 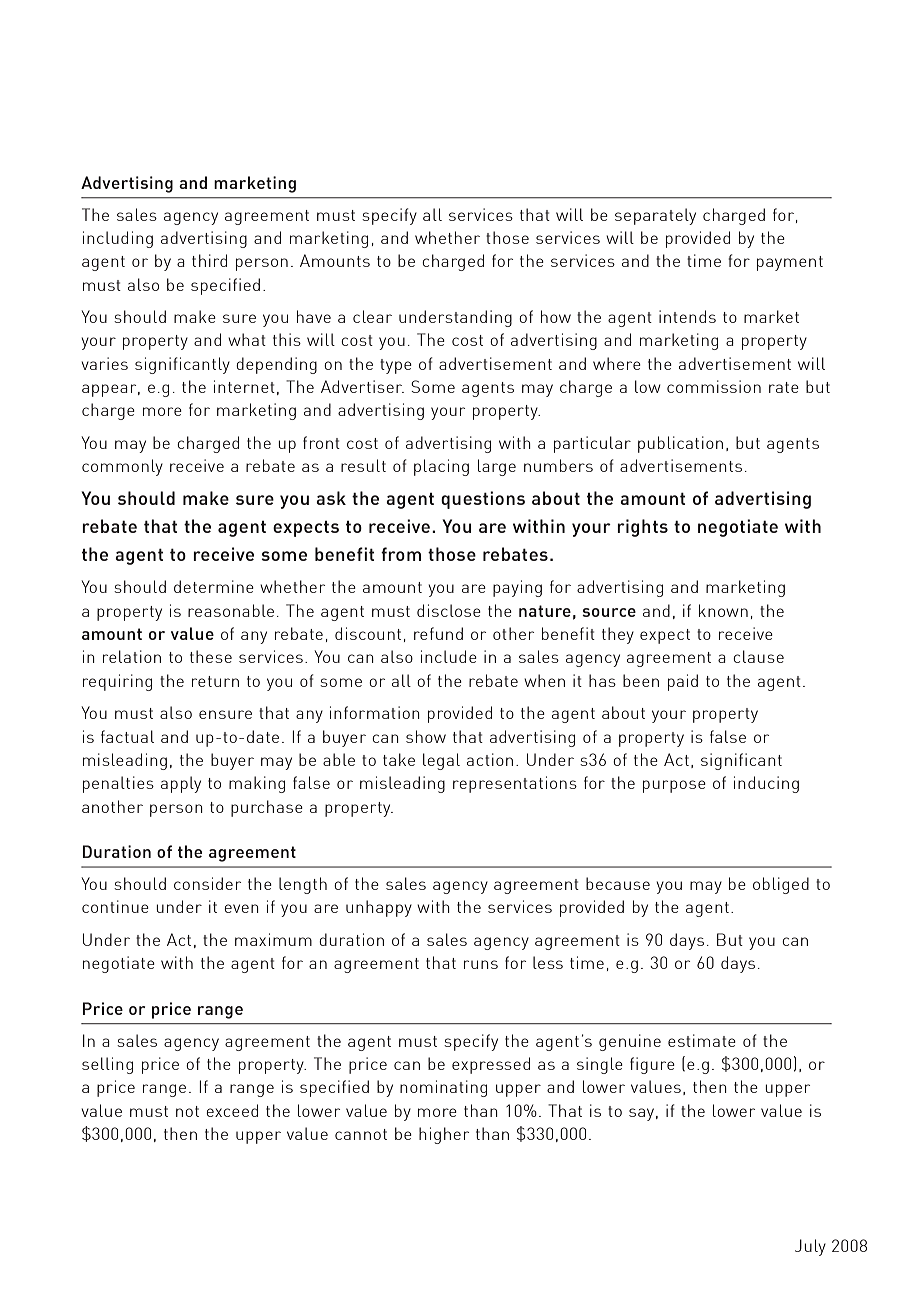 What do you see at coordinates (810, 1247) in the screenshot?
I see `July` at bounding box center [810, 1247].
